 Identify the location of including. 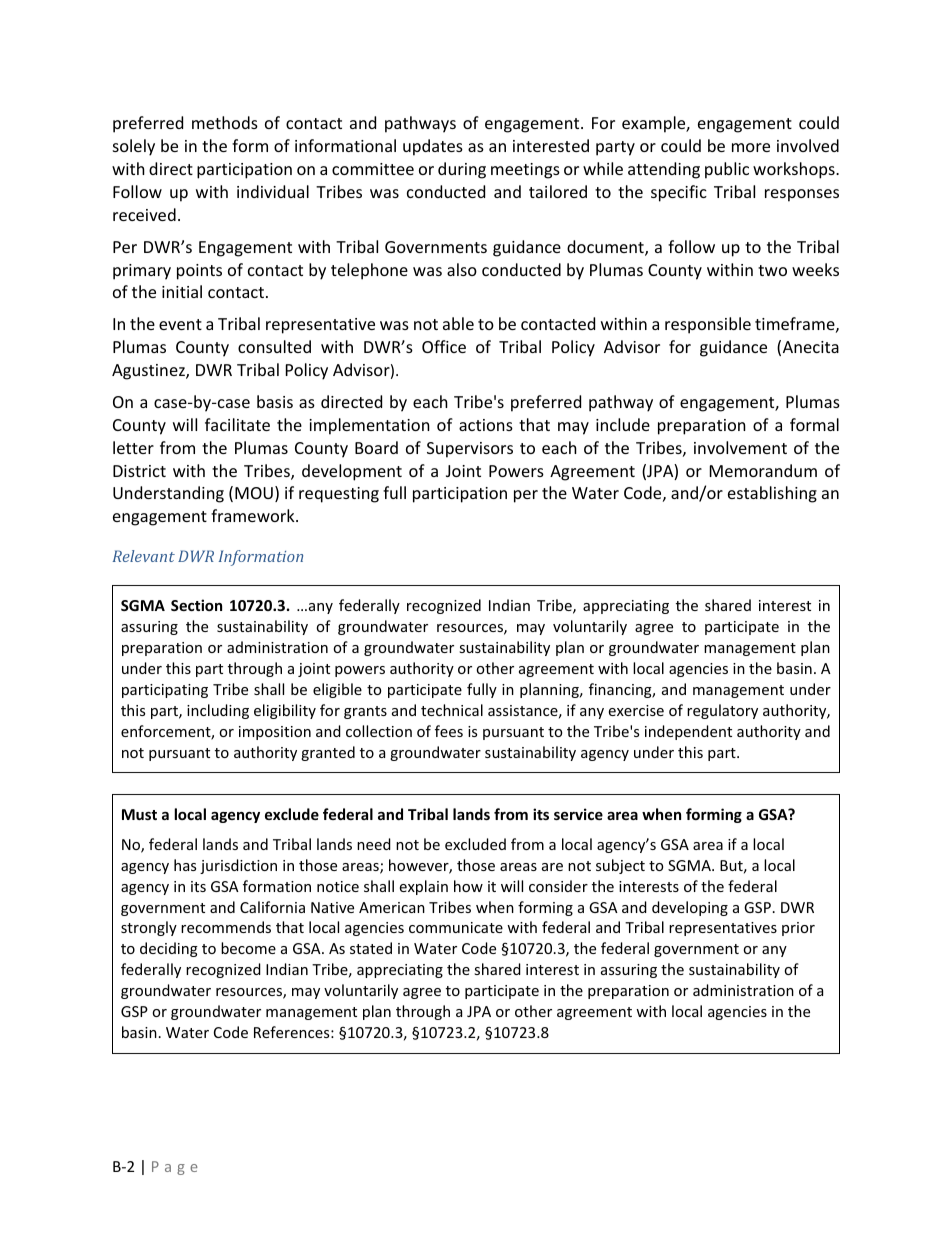
(218, 711).
